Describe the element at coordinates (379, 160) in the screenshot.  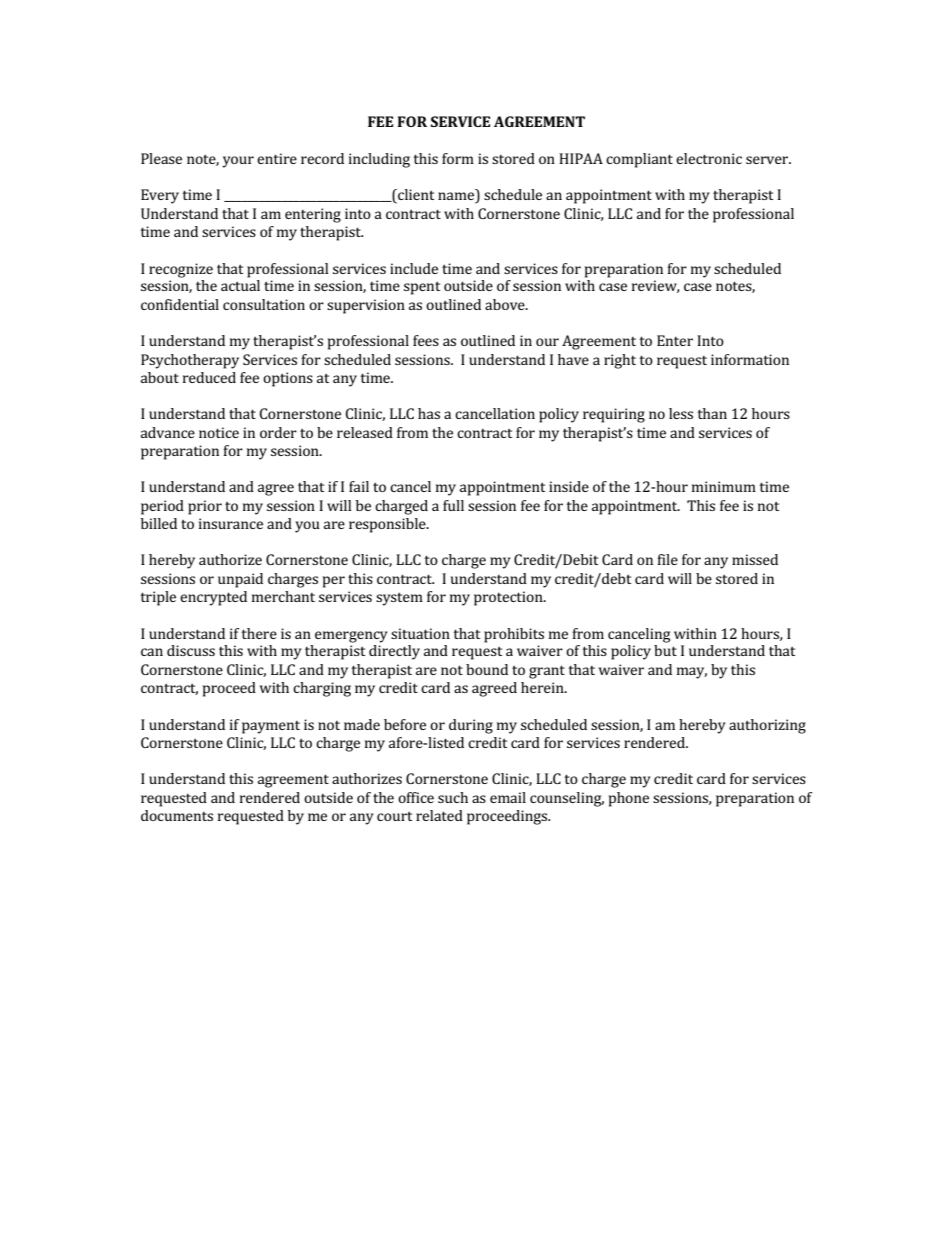
I see `including` at that location.
